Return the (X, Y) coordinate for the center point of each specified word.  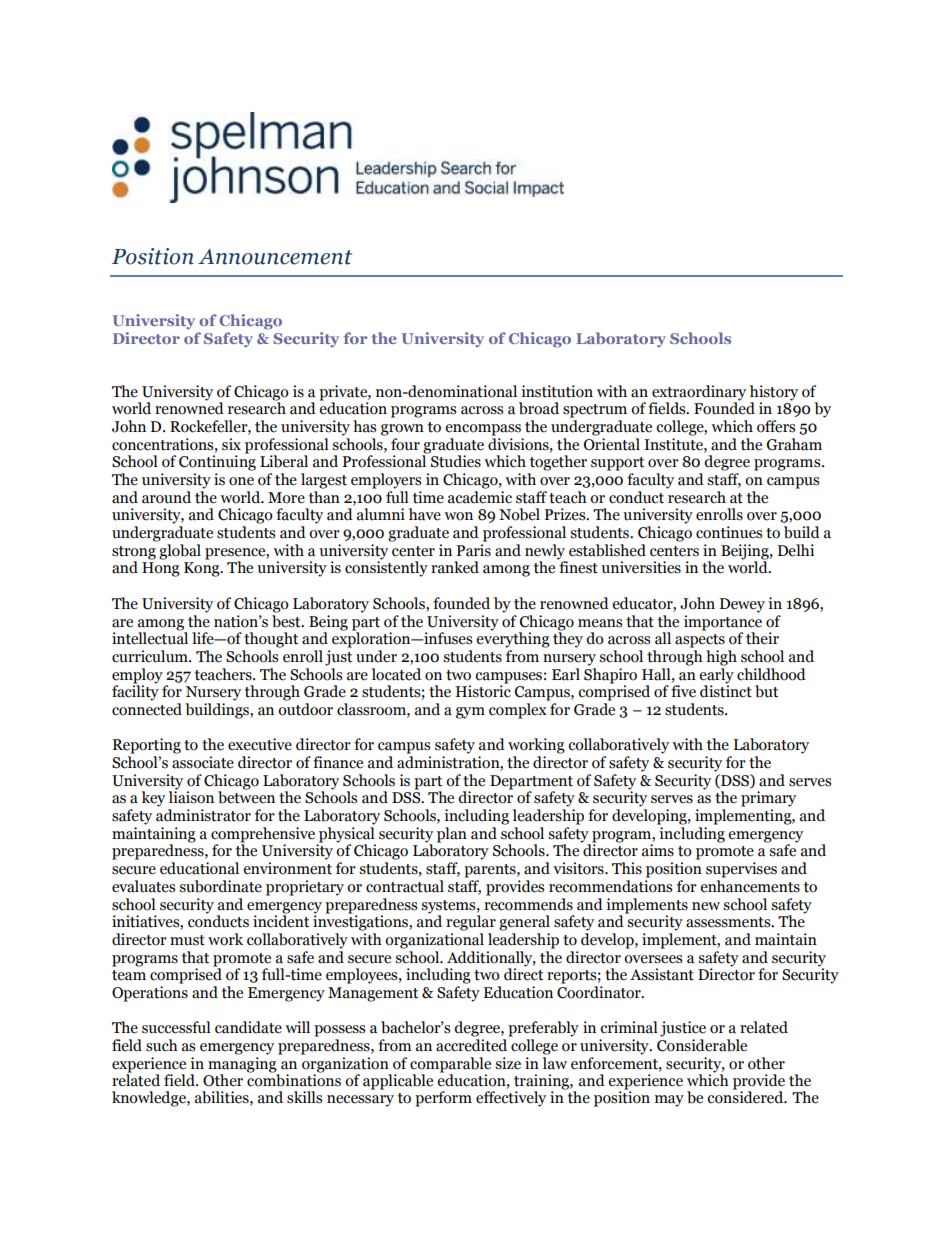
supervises (741, 870)
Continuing (217, 462)
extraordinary (698, 394)
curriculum (151, 656)
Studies (456, 461)
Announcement (275, 257)
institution (557, 391)
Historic (483, 690)
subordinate (220, 886)
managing (242, 1065)
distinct (726, 690)
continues (729, 532)
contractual (405, 886)
